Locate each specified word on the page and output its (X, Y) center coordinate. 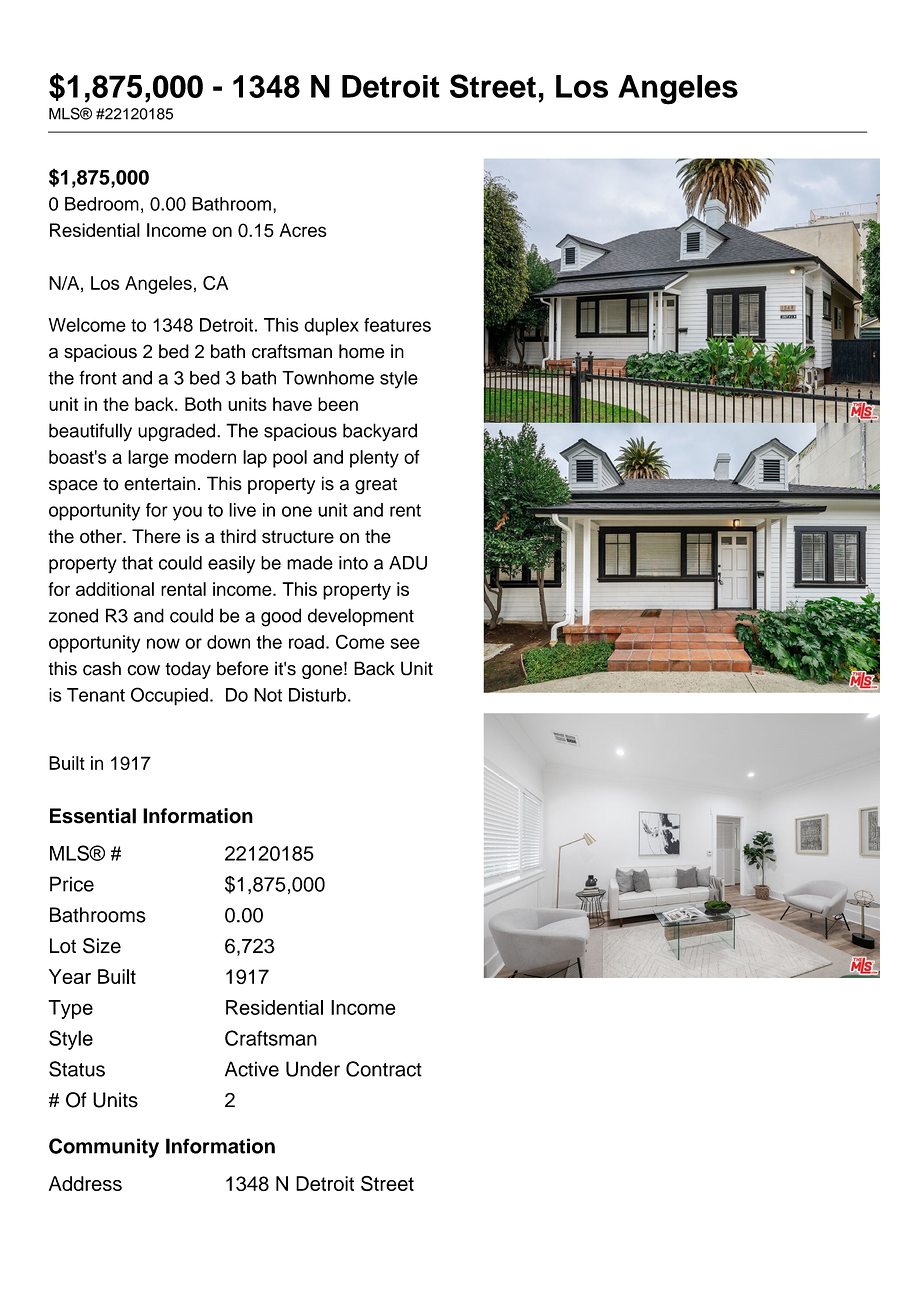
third (238, 536)
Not (268, 695)
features (397, 325)
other (102, 536)
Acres (303, 230)
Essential (93, 816)
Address (85, 1183)
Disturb (317, 695)
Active (252, 1069)
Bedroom (102, 204)
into (353, 563)
